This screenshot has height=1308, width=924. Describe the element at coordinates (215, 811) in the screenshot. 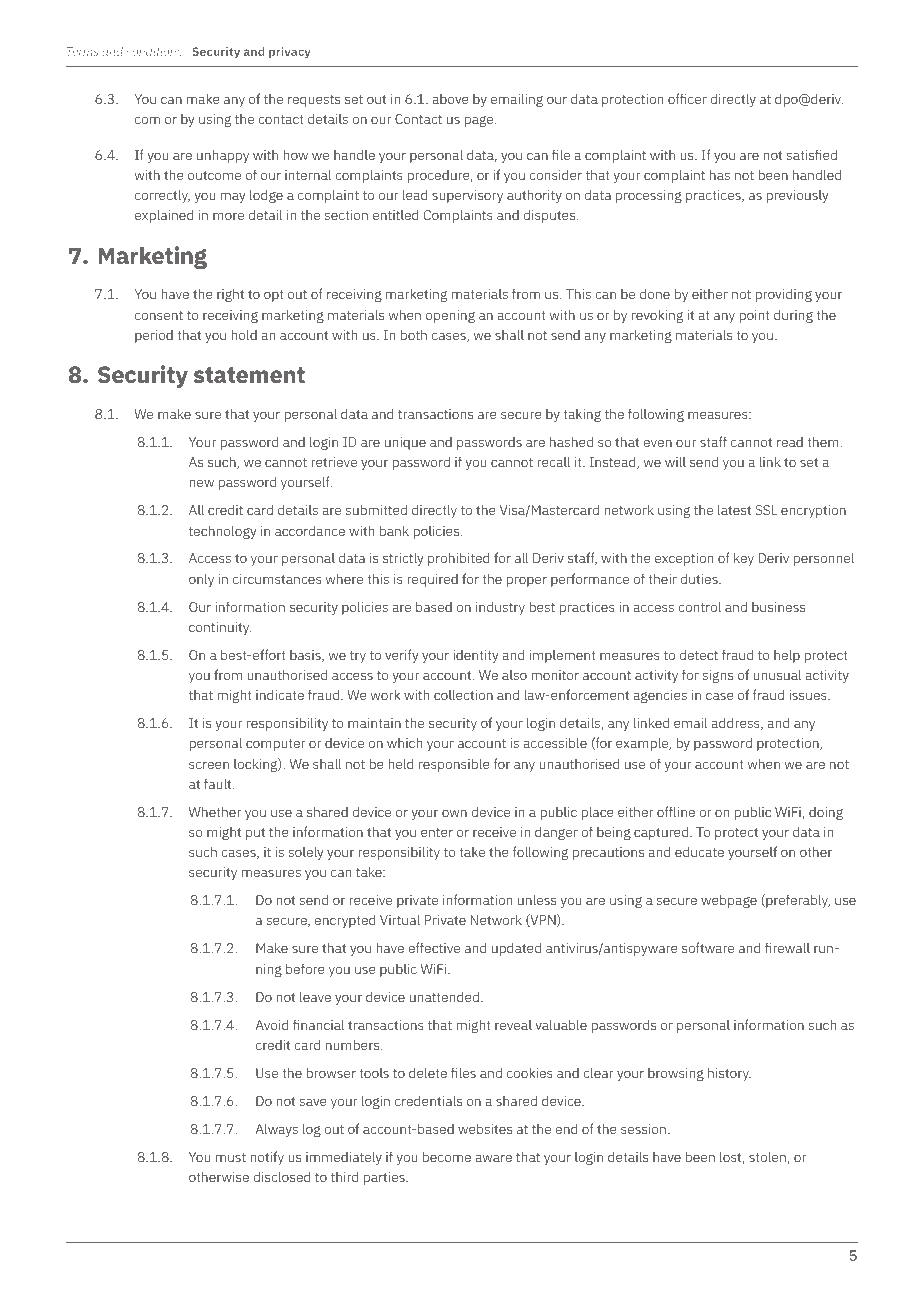

I see `Whether` at that location.
